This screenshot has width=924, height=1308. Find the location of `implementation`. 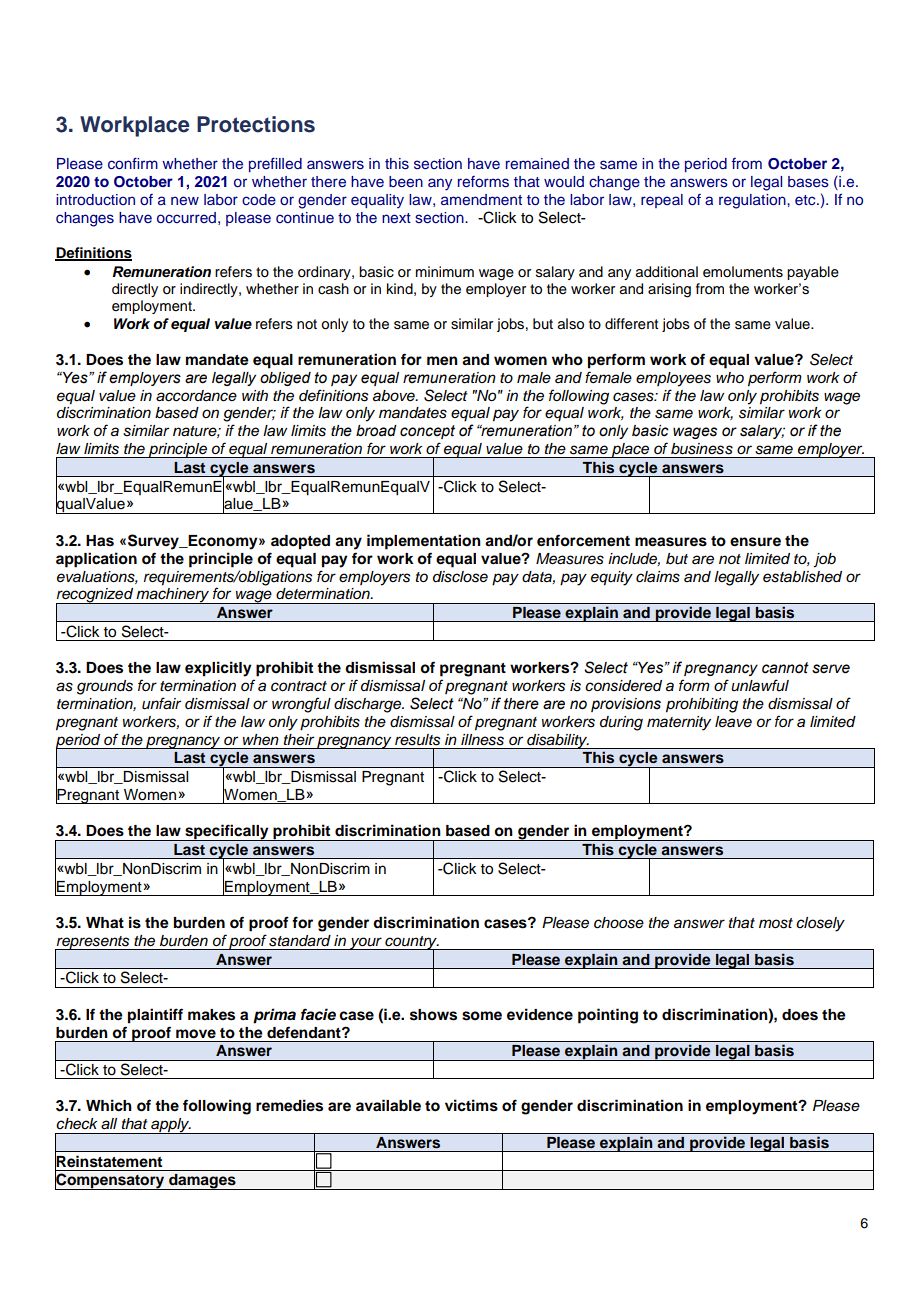

implementation is located at coordinates (424, 542).
